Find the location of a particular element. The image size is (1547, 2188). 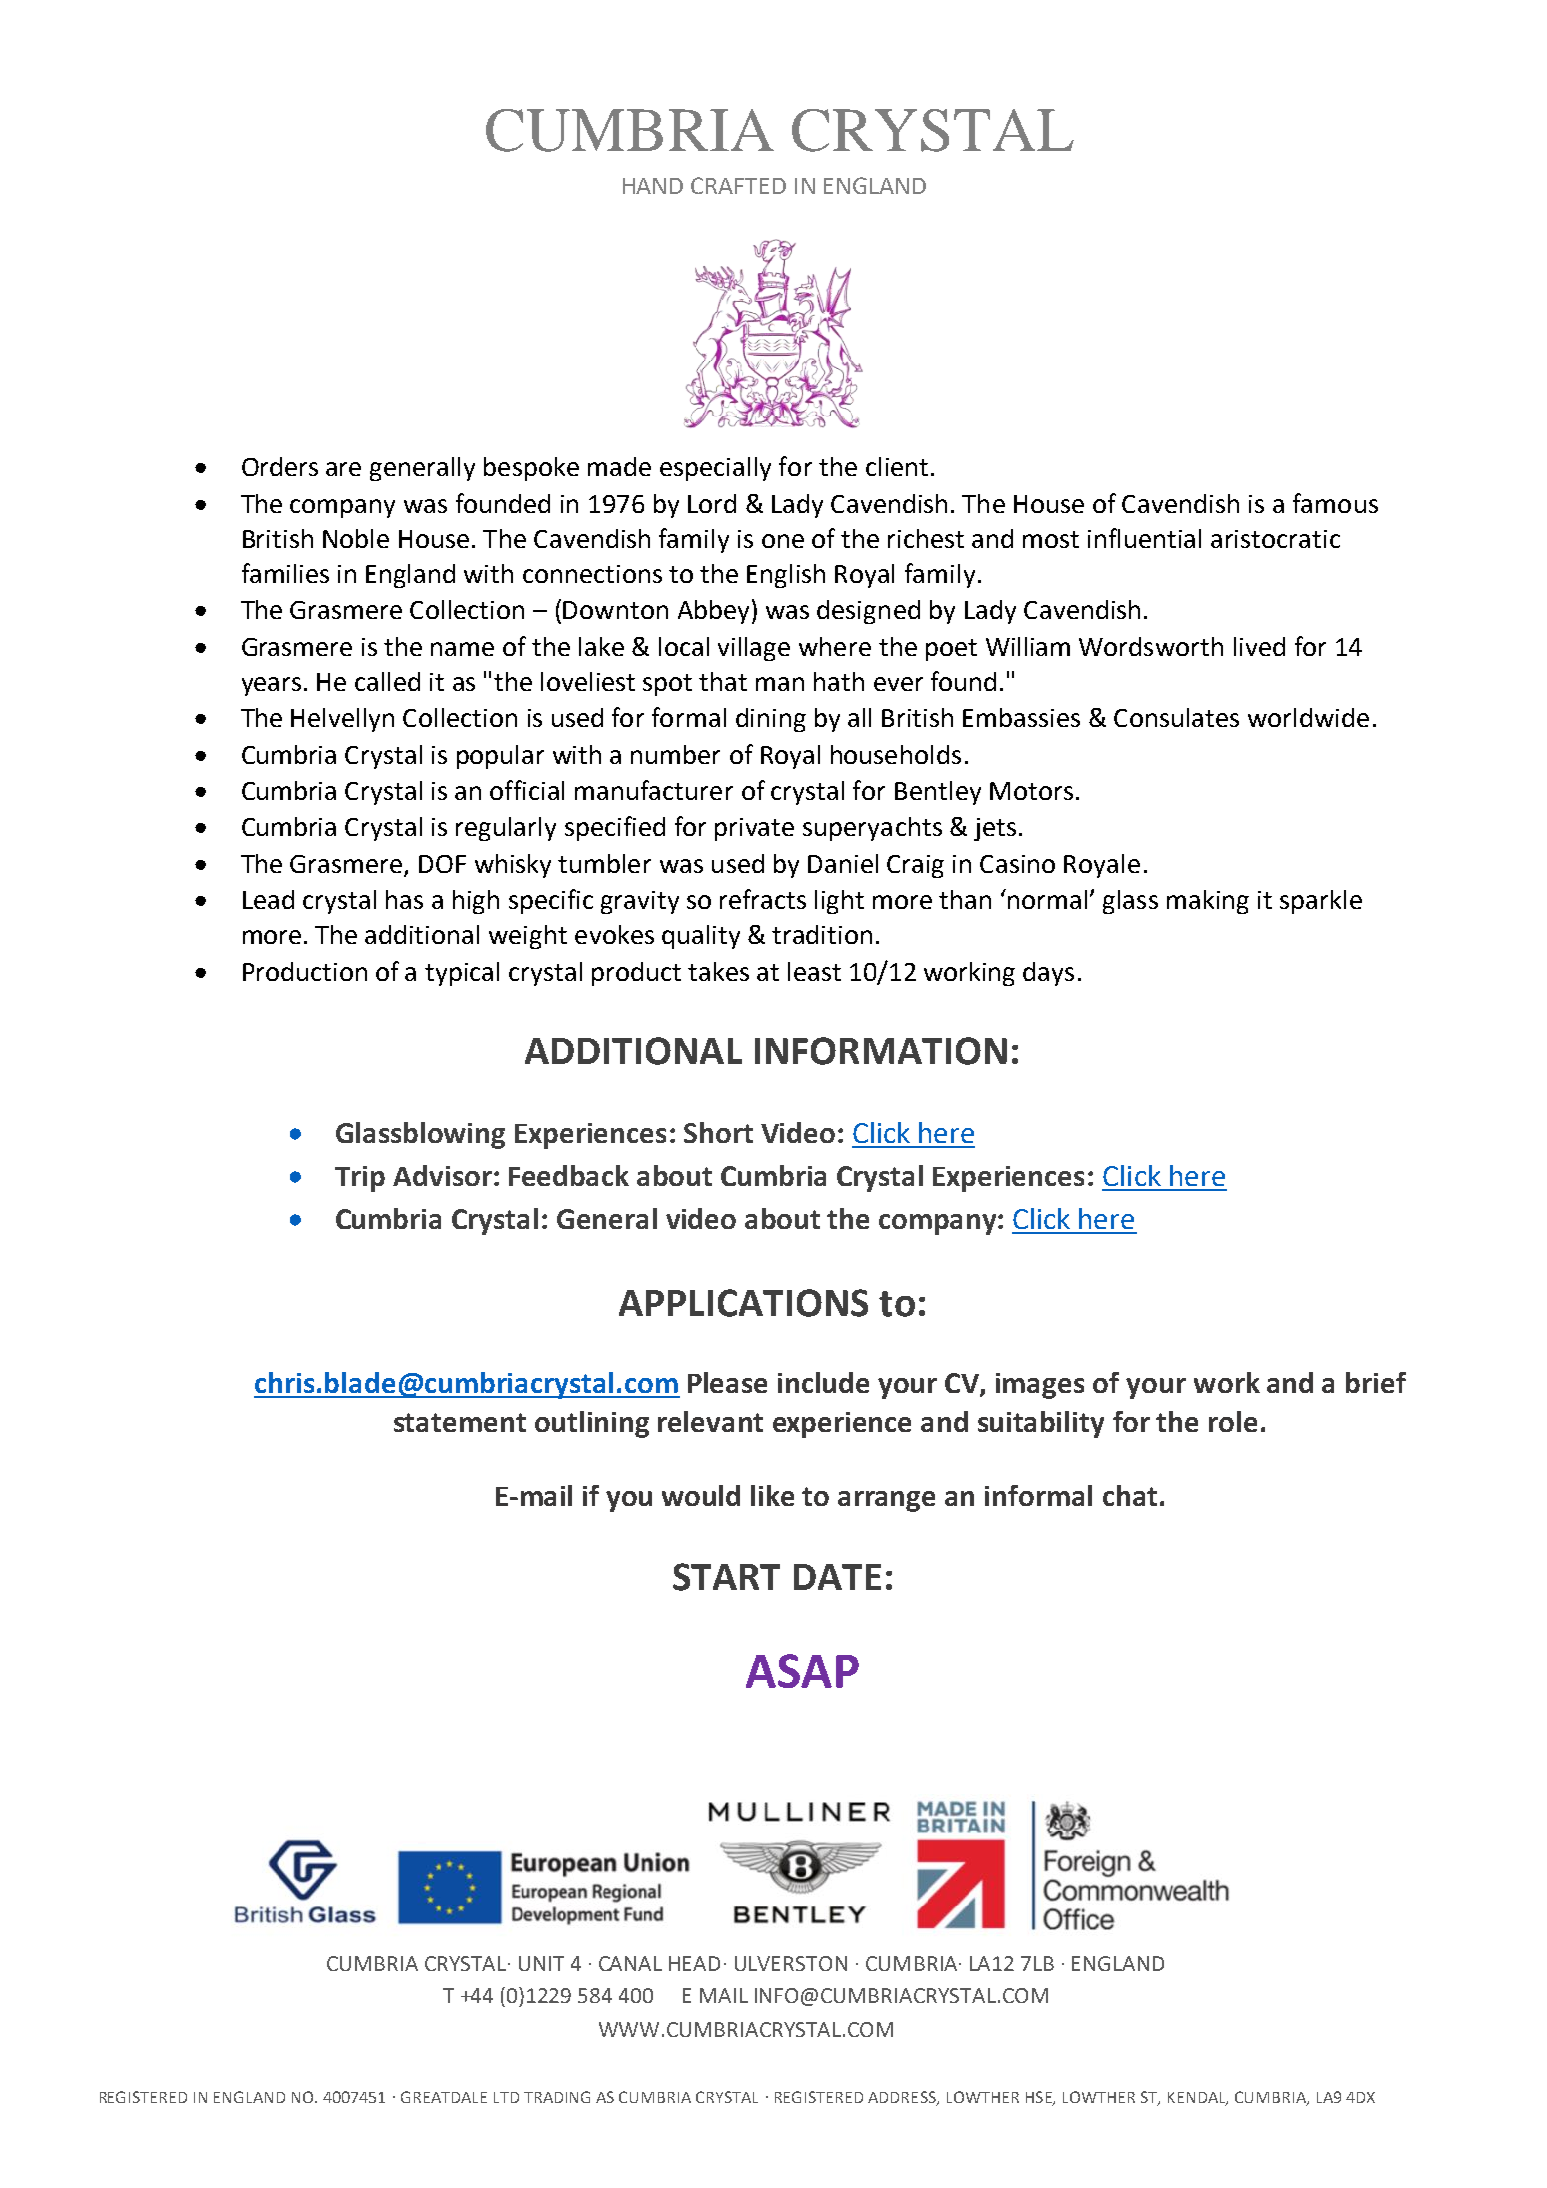

include is located at coordinates (823, 1382).
